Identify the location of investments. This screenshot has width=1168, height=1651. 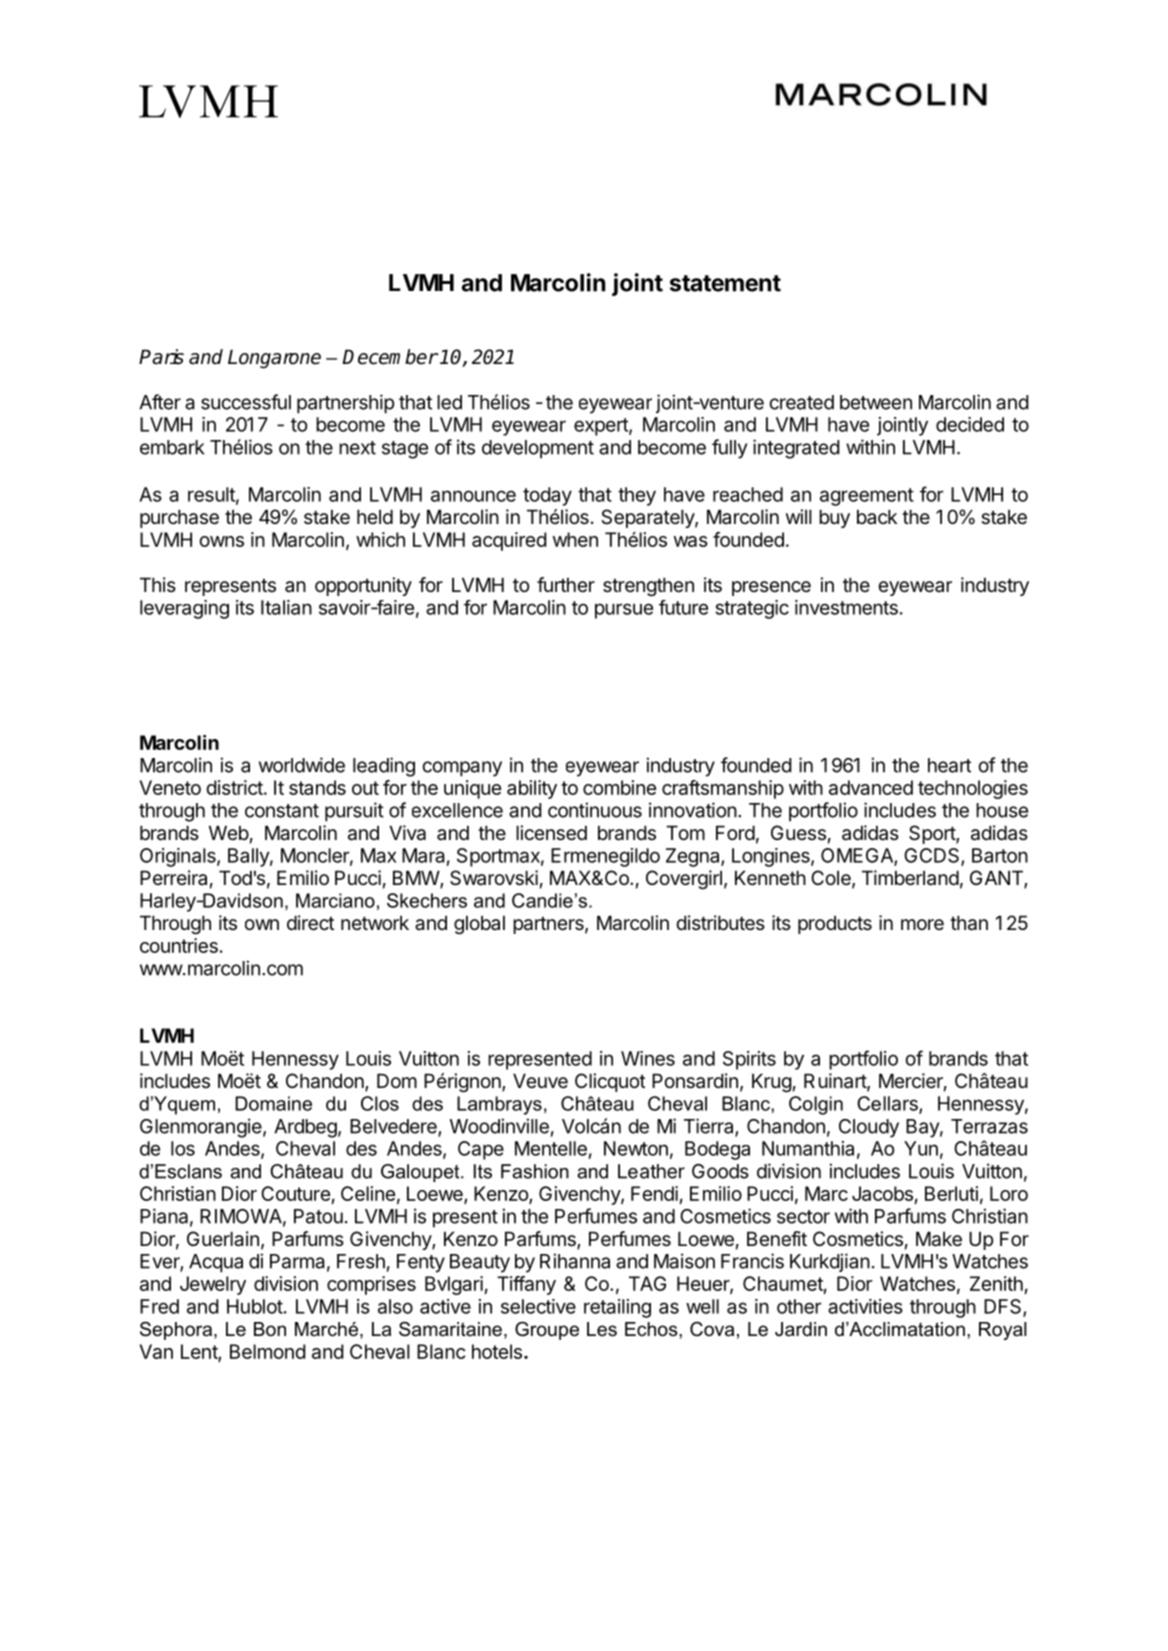
(846, 607).
